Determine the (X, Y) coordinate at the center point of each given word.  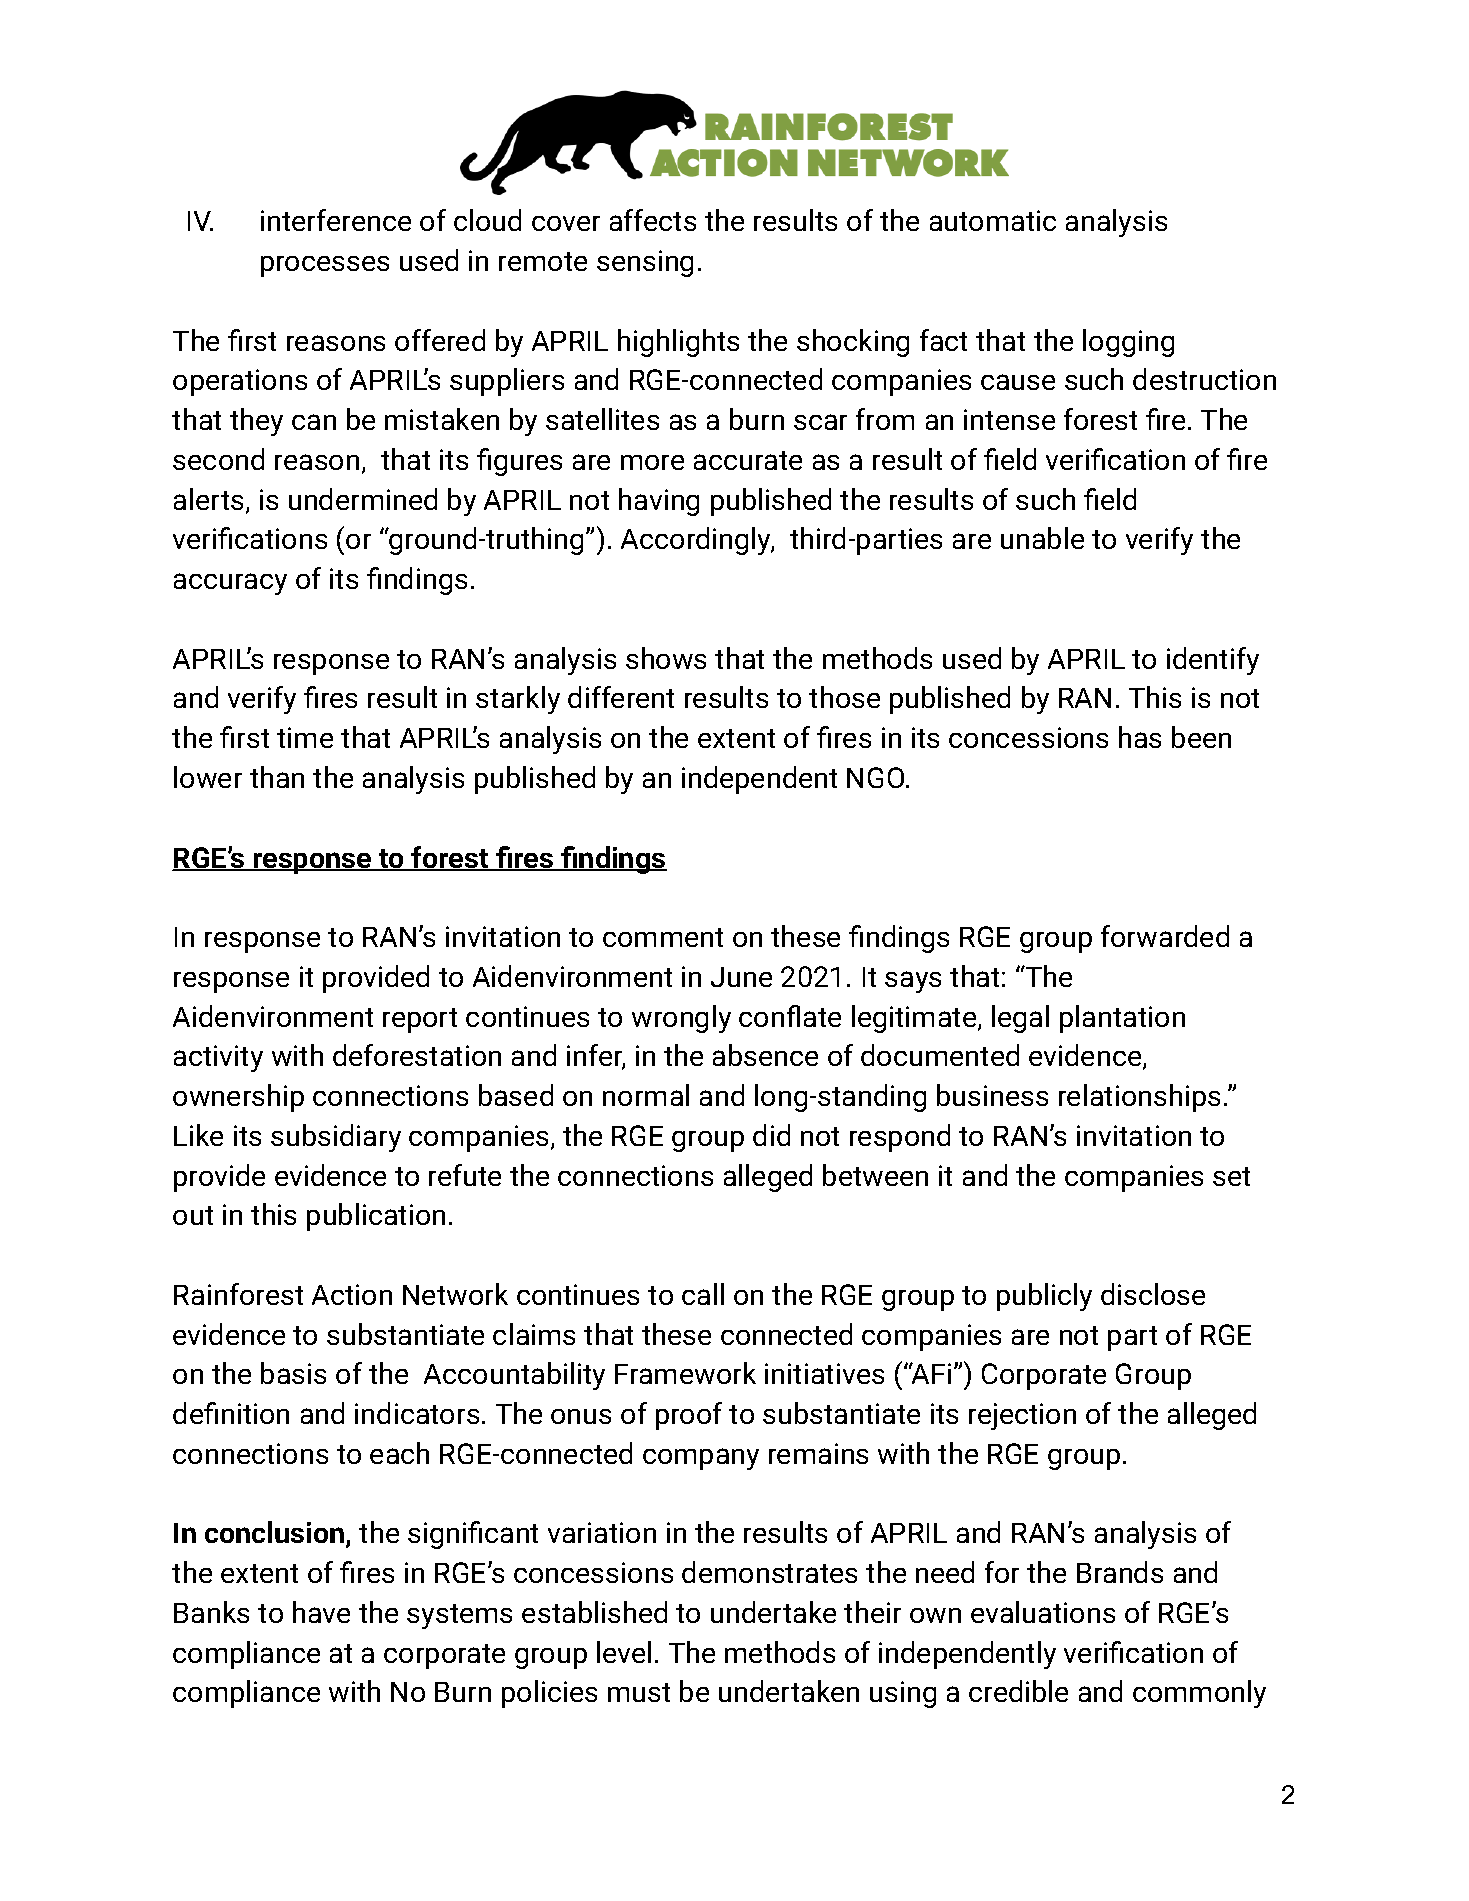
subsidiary (336, 1138)
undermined (363, 499)
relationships (1139, 1098)
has (1140, 737)
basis (293, 1373)
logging (1128, 343)
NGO (875, 777)
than (277, 777)
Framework (685, 1373)
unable (1042, 538)
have (321, 1612)
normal (646, 1095)
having (659, 502)
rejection (1022, 1416)
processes (325, 266)
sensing (645, 263)
